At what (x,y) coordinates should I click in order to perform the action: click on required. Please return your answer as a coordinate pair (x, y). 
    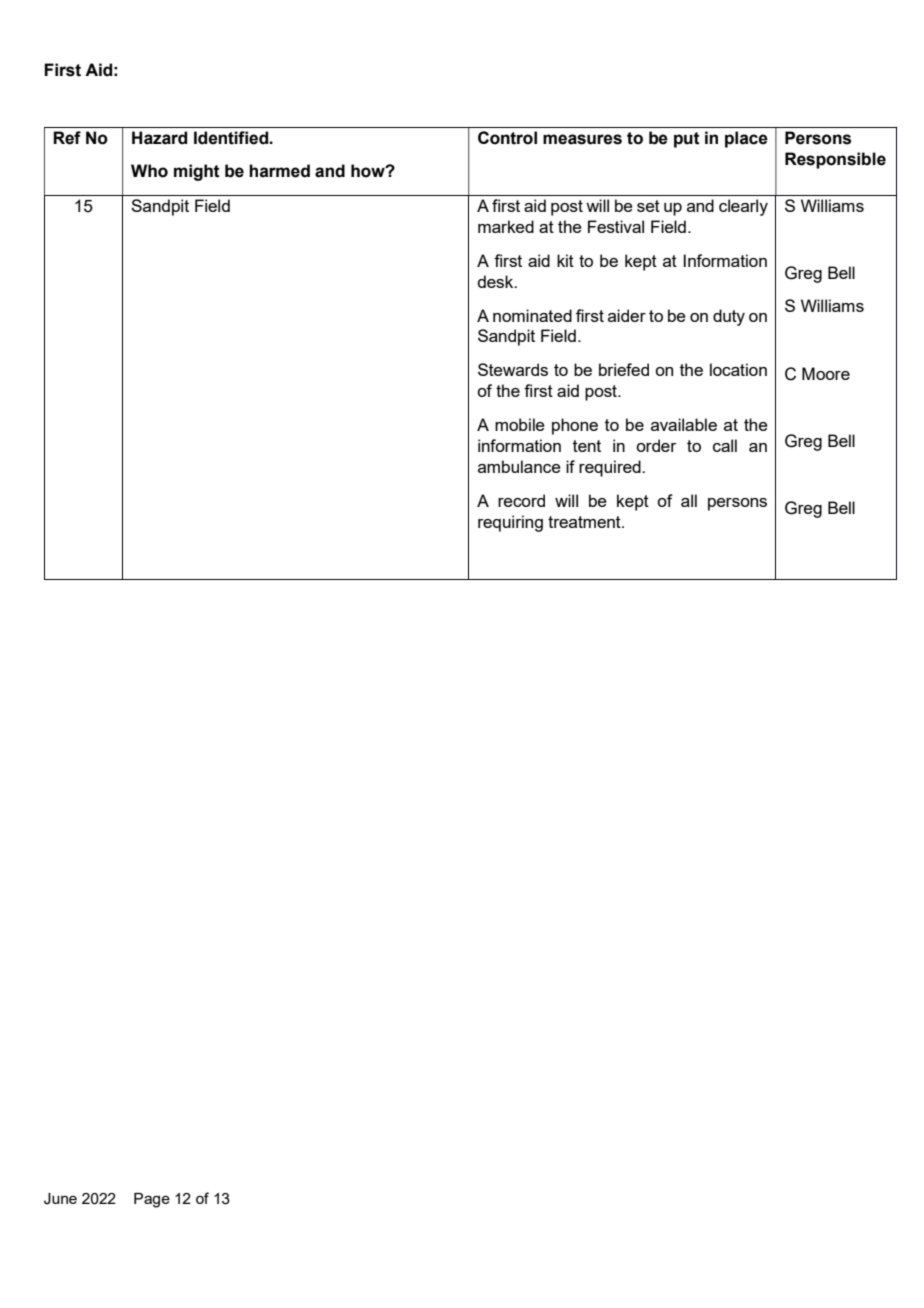
    Looking at the image, I should click on (611, 468).
